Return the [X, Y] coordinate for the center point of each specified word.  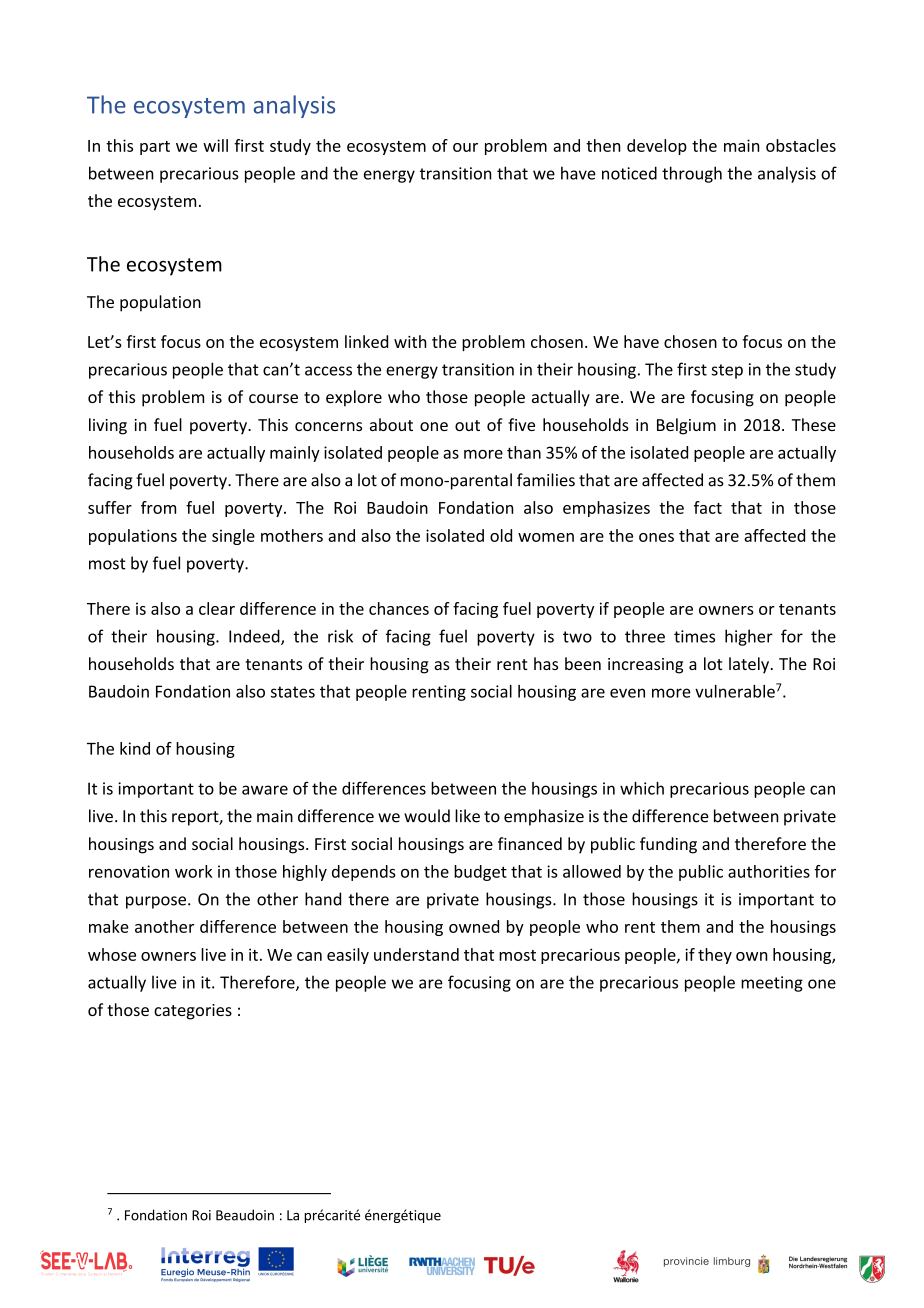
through [692, 174]
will [215, 145]
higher [749, 637]
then [603, 145]
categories [193, 1012]
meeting [772, 984]
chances [399, 608]
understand [416, 954]
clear [217, 608]
